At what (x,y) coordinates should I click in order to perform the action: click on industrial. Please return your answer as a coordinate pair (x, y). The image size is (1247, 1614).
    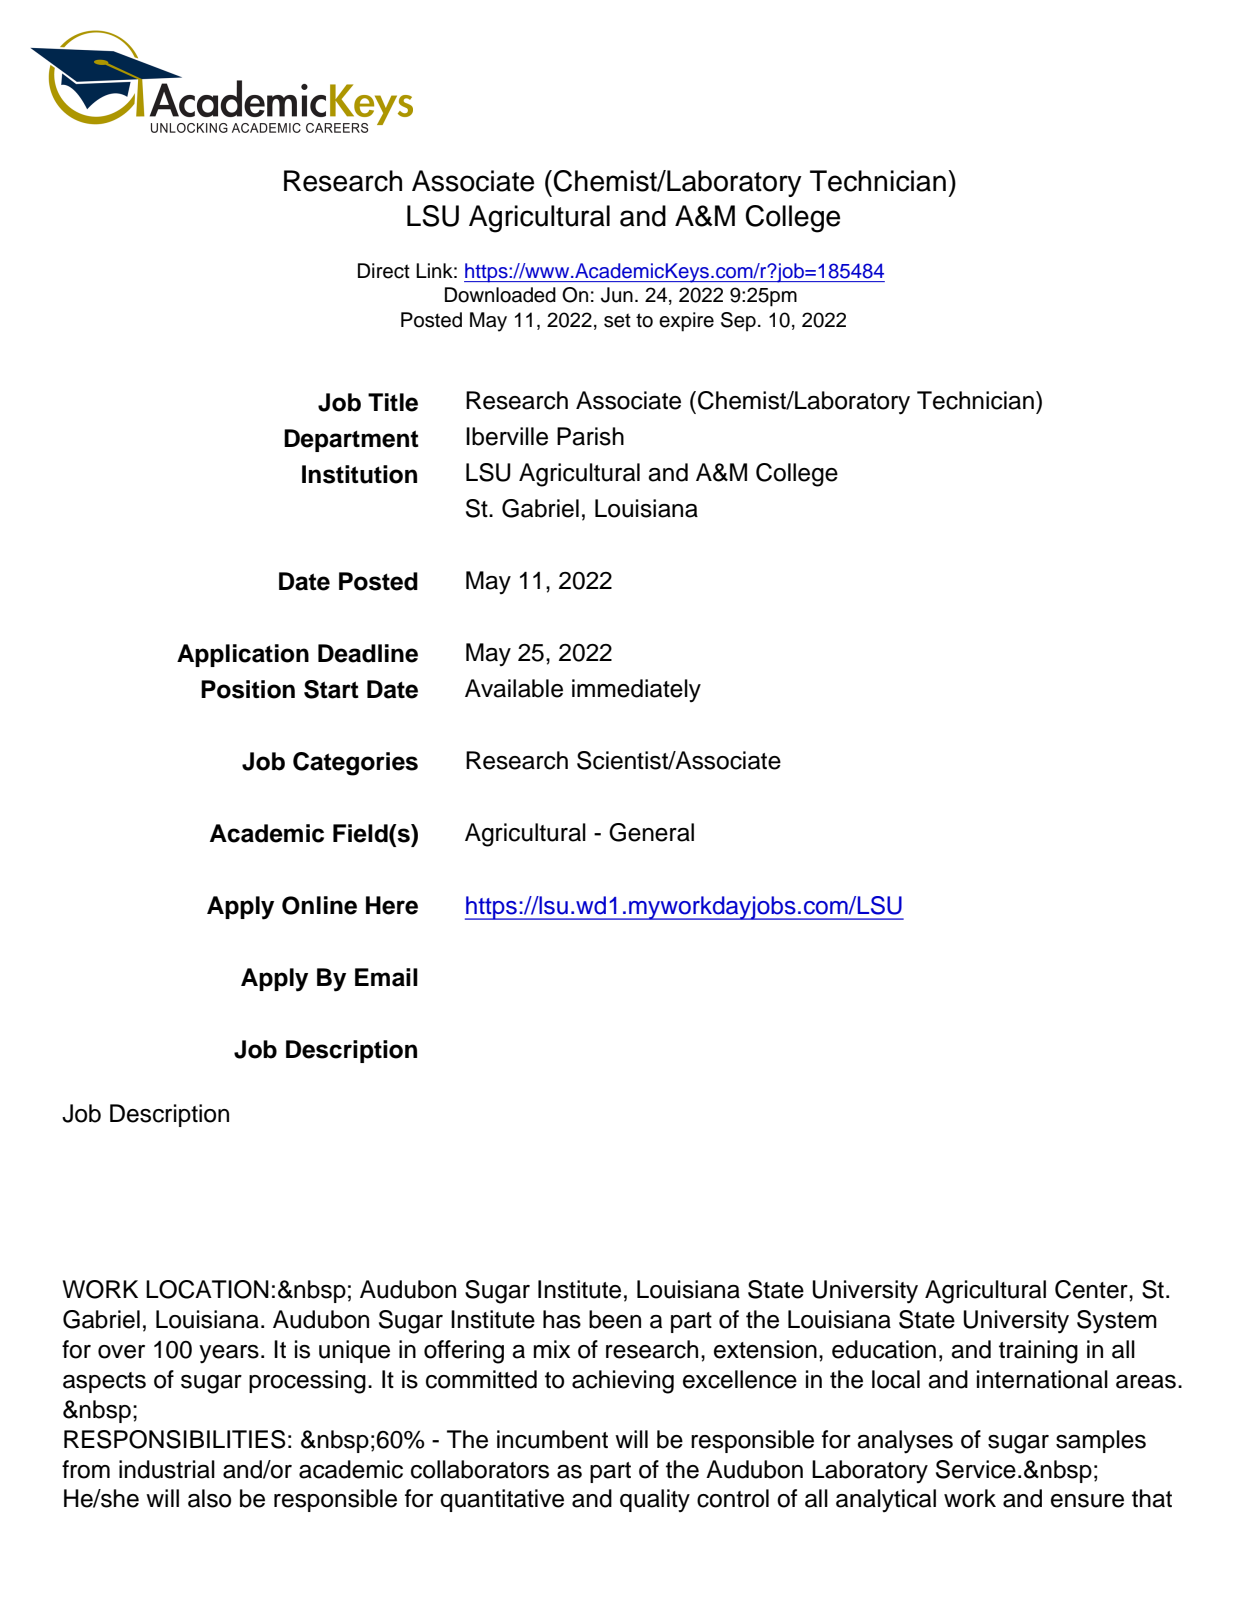
    Looking at the image, I should click on (167, 1469).
